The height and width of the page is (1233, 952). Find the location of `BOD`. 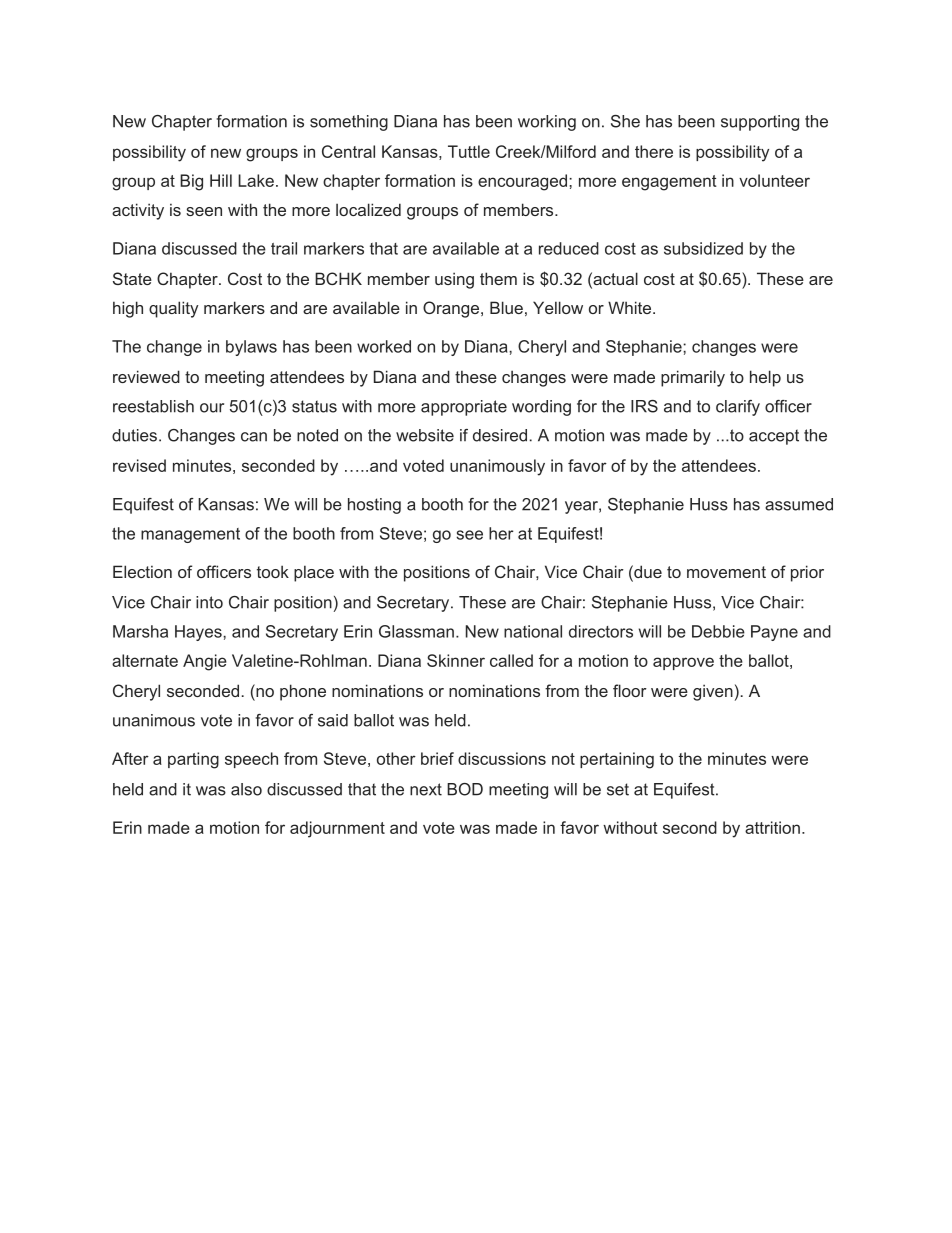

BOD is located at coordinates (465, 789).
